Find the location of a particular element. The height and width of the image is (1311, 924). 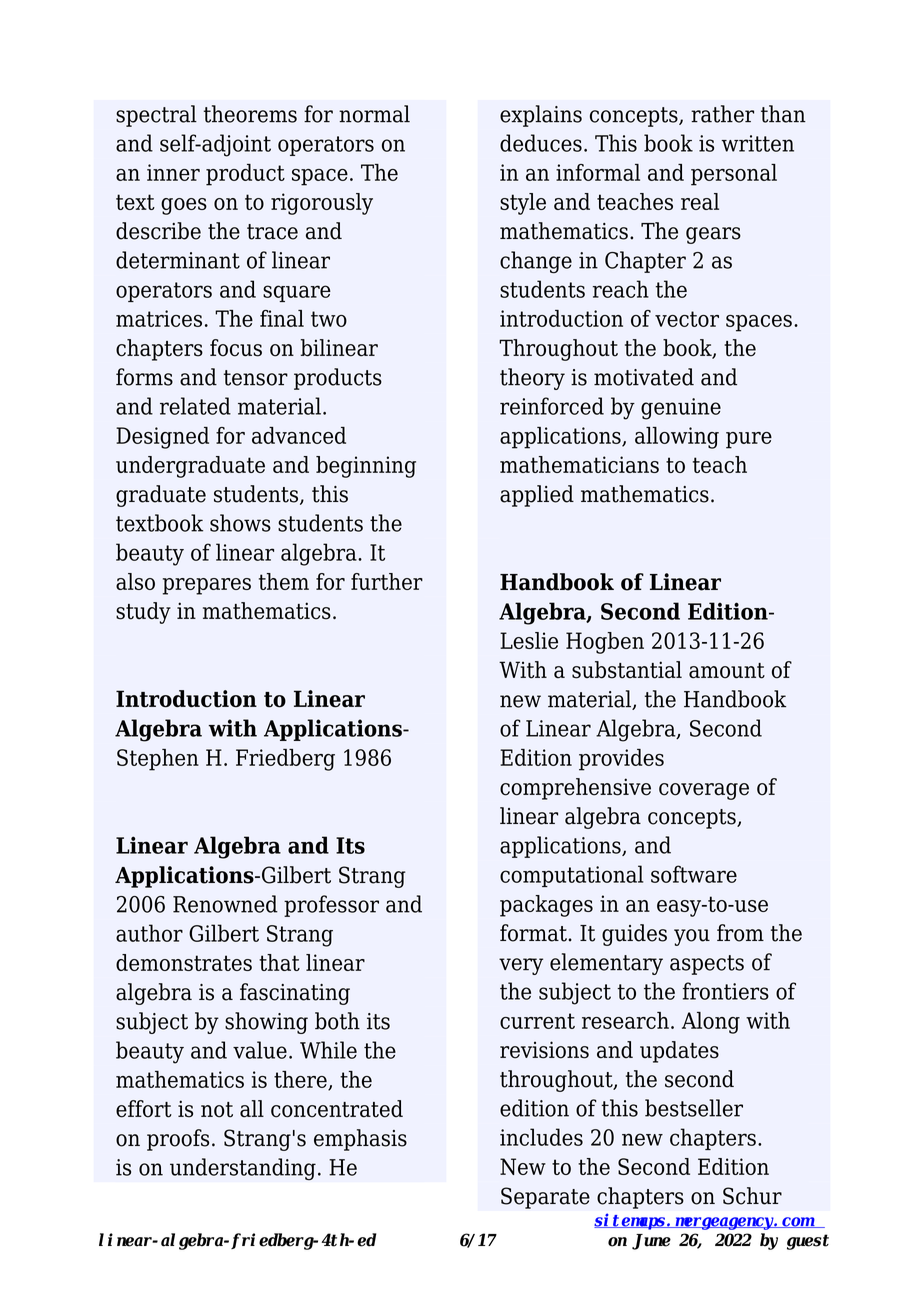

amount is located at coordinates (727, 671).
